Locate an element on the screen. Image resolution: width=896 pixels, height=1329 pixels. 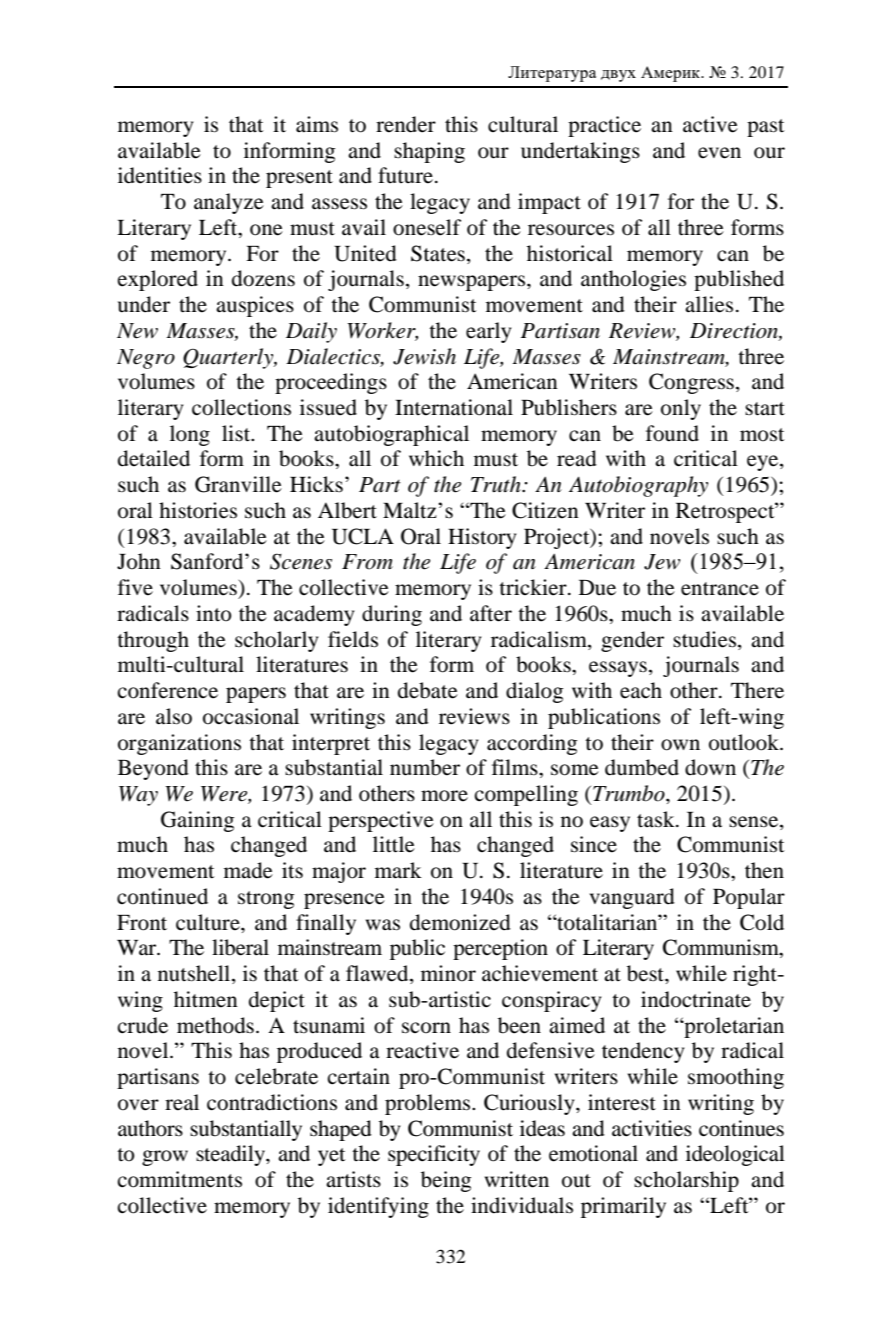
scholarship is located at coordinates (686, 1181).
